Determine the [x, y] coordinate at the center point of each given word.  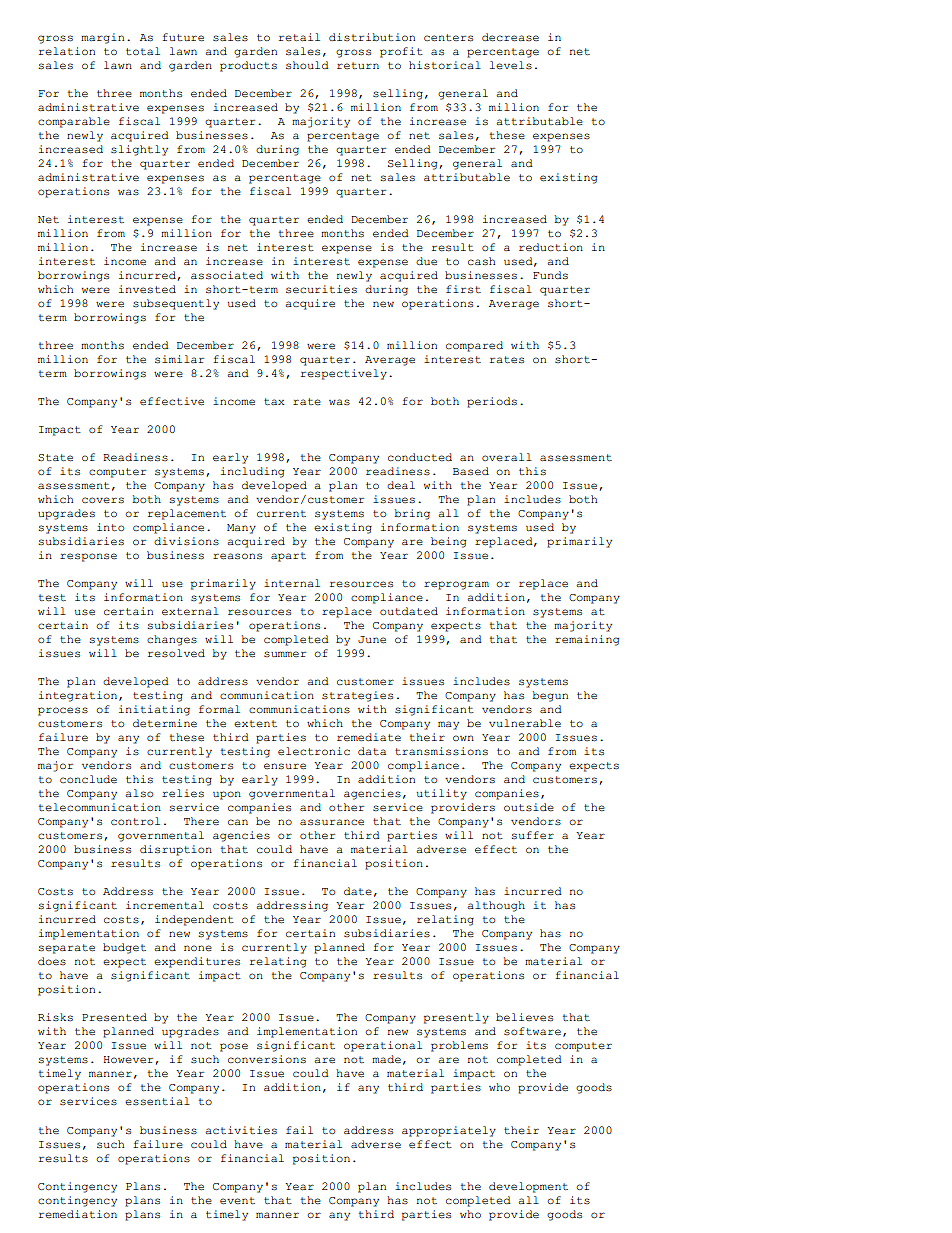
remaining [587, 640]
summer [285, 654]
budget [124, 948]
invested [147, 289]
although [496, 906]
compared [474, 346]
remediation [78, 1214]
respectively [344, 374]
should [307, 65]
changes [172, 640]
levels [511, 65]
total [143, 51]
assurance [332, 822]
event [237, 1201]
